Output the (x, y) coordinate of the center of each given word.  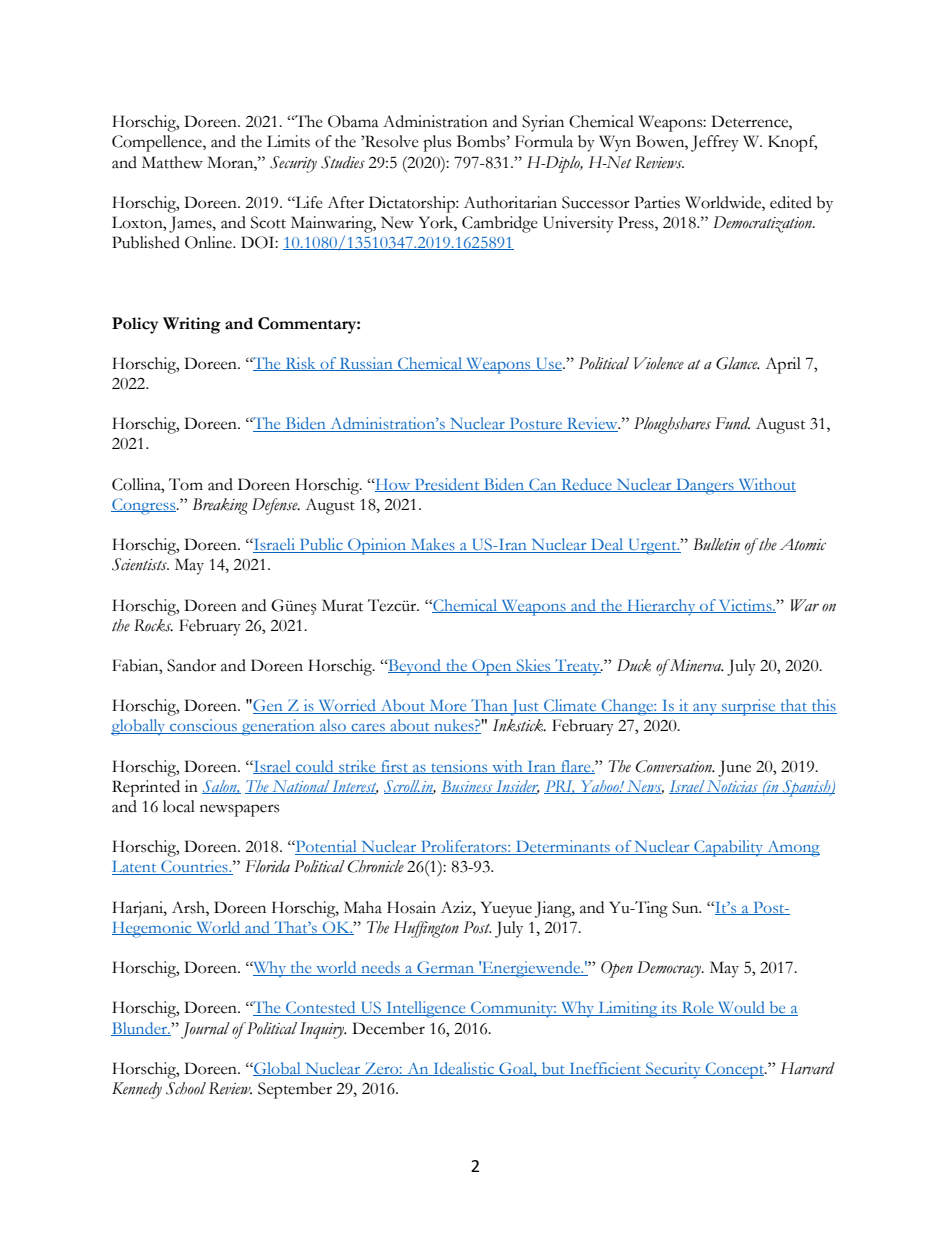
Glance (738, 363)
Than (489, 706)
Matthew (172, 162)
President (447, 485)
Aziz (457, 907)
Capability (729, 848)
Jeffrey (715, 143)
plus (437, 143)
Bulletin (716, 544)
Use (548, 364)
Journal (205, 1030)
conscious (203, 726)
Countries (194, 867)
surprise (749, 707)
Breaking (220, 506)
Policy (135, 325)
